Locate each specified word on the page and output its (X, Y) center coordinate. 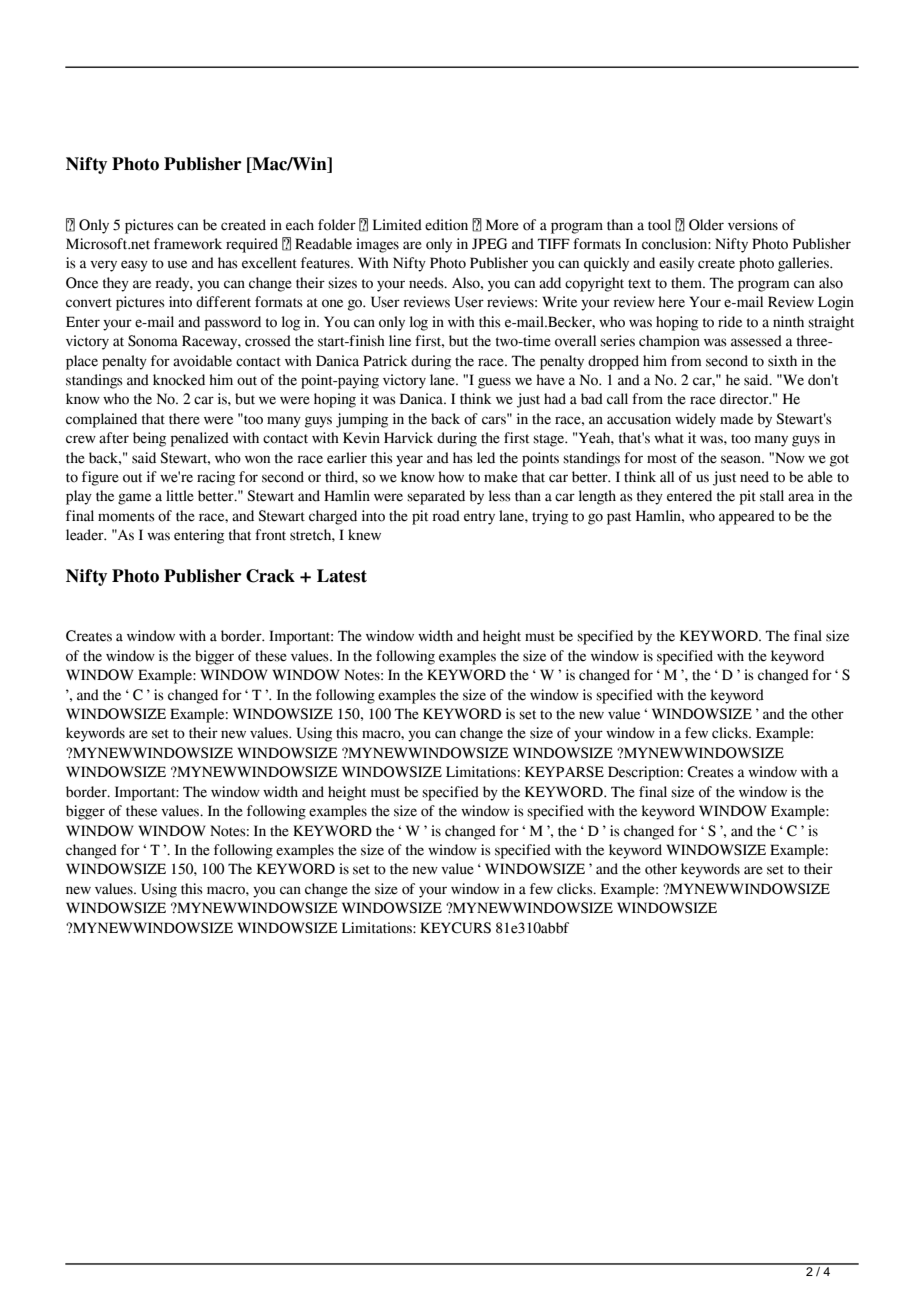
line (400, 341)
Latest (342, 576)
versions (753, 225)
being (149, 439)
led (486, 458)
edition (446, 225)
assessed (756, 341)
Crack (270, 576)
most (662, 459)
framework (188, 244)
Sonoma (153, 341)
